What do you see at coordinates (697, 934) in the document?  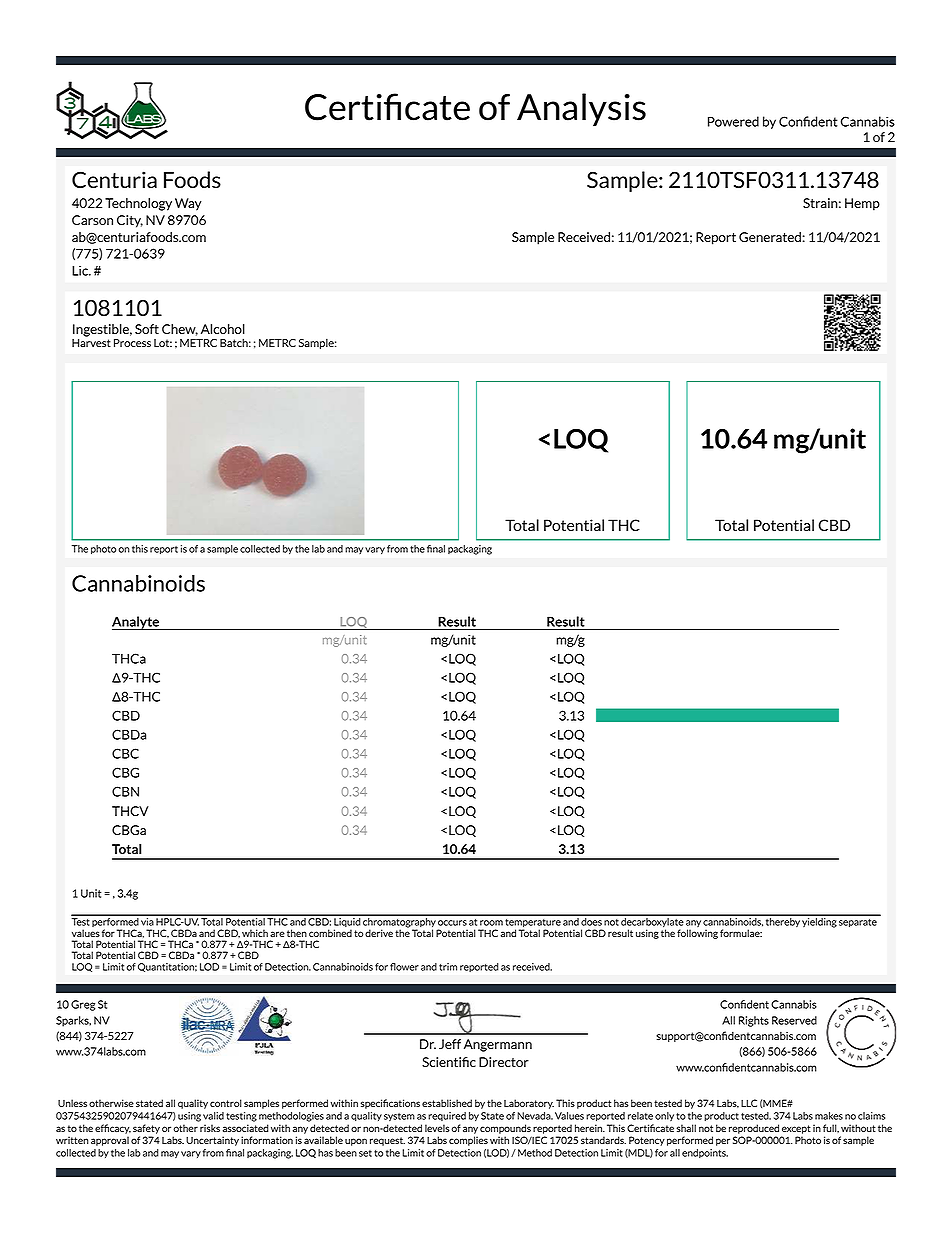 I see `following` at bounding box center [697, 934].
